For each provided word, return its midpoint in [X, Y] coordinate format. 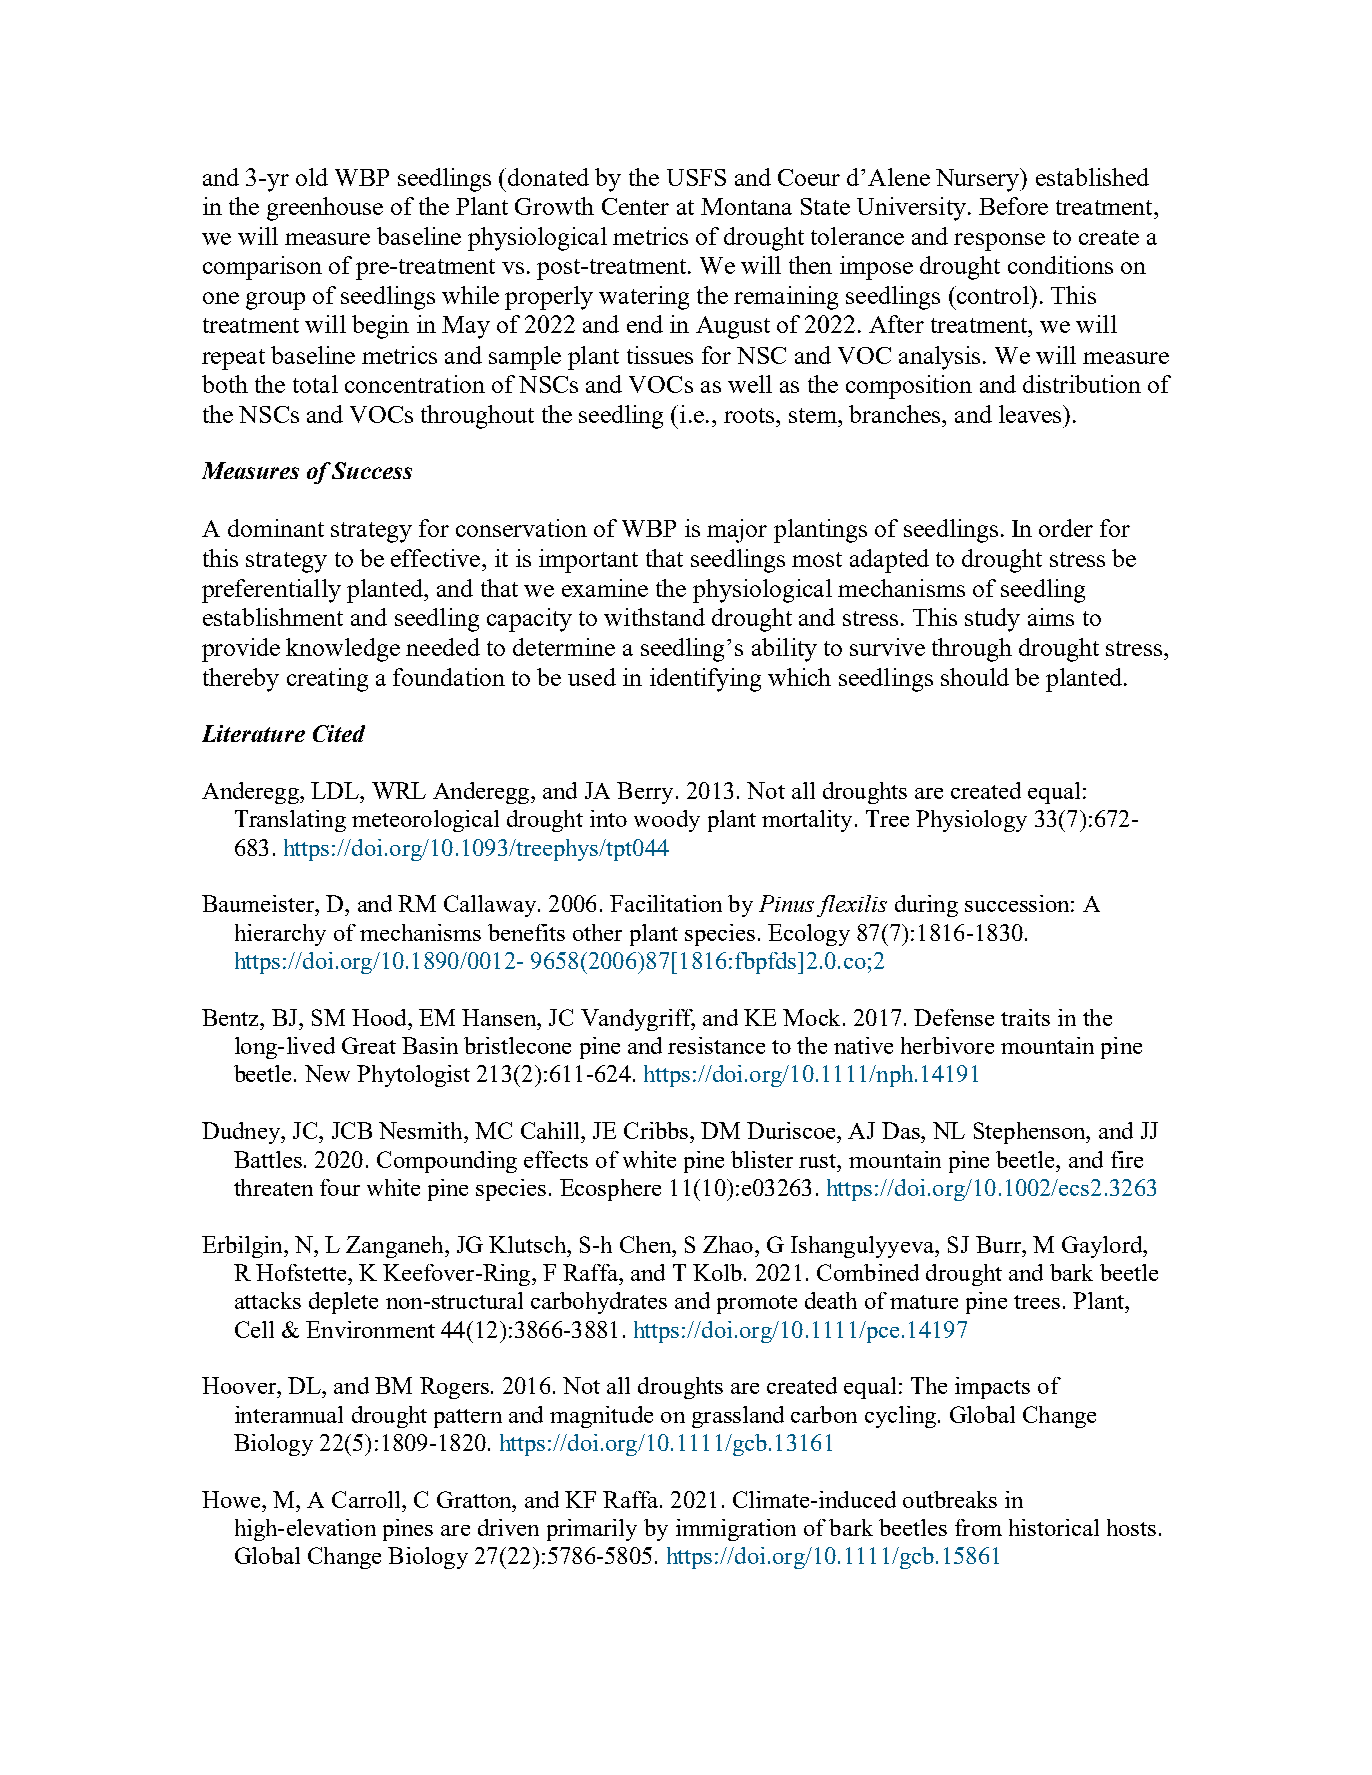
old [312, 177]
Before [1013, 206]
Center [635, 206]
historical [1054, 1527]
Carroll [367, 1499]
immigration [736, 1530]
